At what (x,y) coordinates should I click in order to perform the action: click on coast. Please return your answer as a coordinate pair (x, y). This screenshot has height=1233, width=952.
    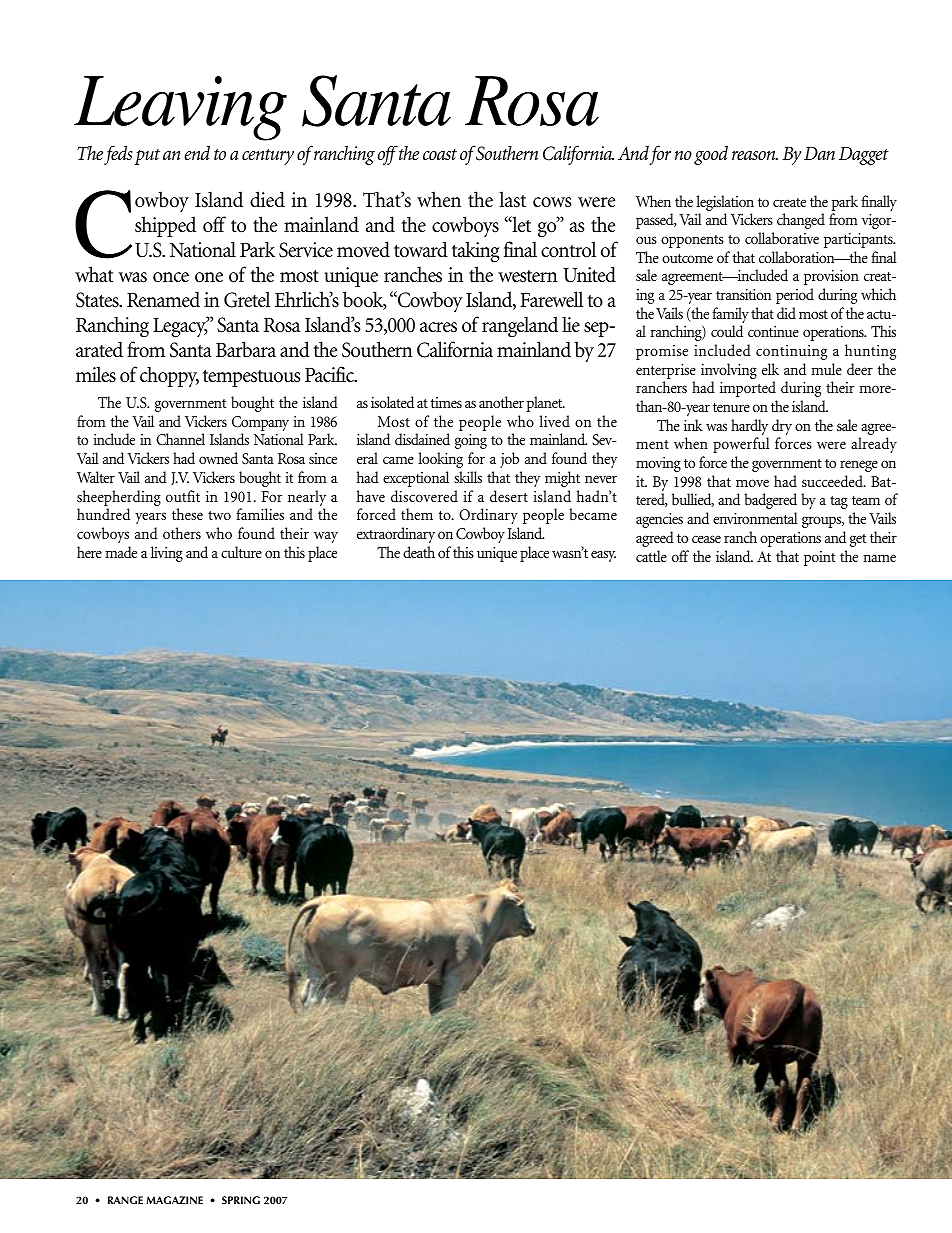
    Looking at the image, I should click on (440, 154).
